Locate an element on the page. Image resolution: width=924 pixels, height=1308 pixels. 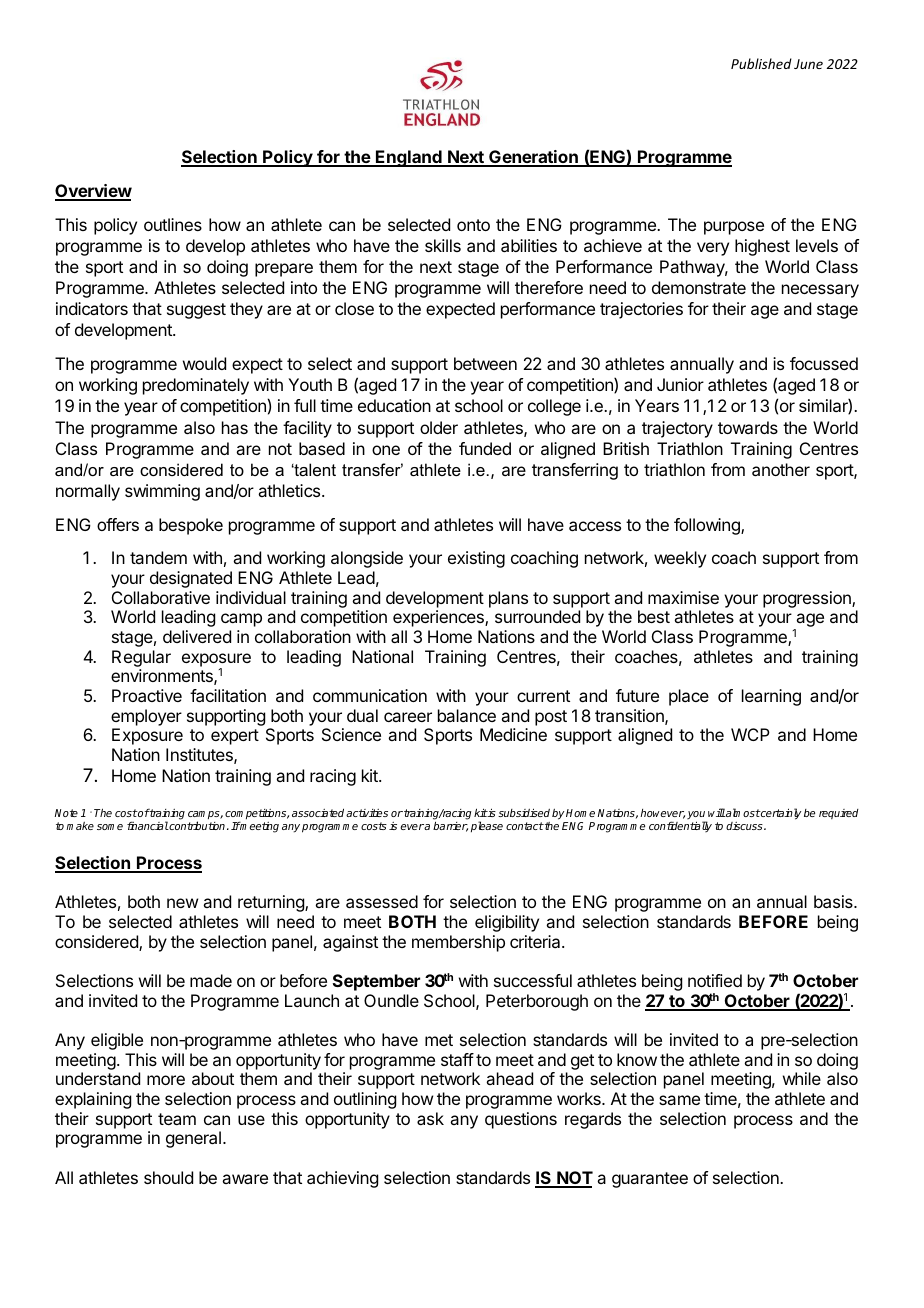
England is located at coordinates (409, 158).
